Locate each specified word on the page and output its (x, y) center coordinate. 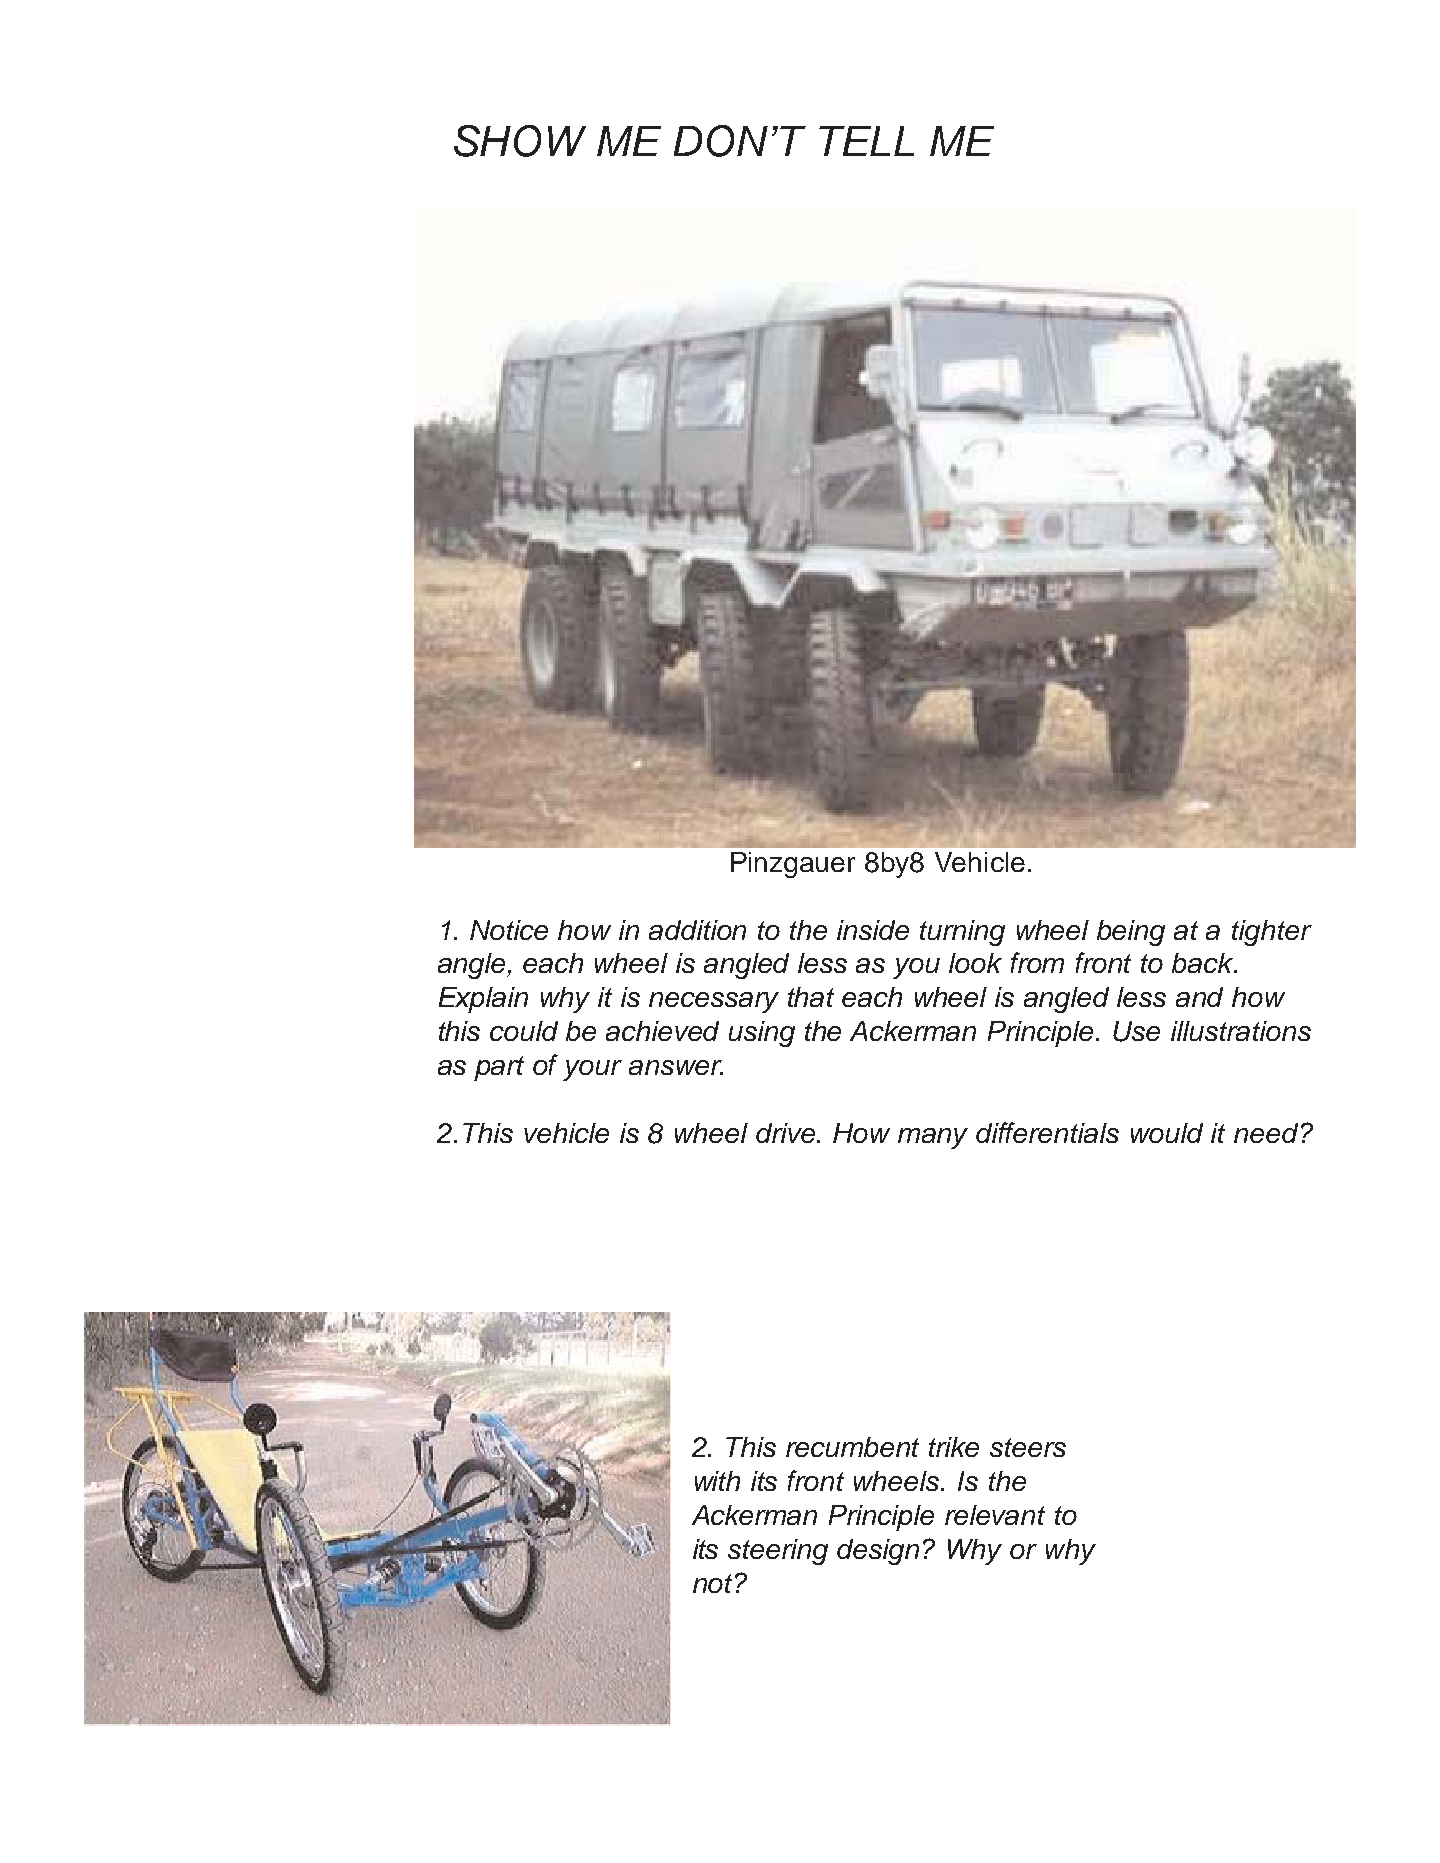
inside (873, 930)
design (878, 1552)
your (592, 1070)
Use (1136, 1031)
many (933, 1138)
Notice (509, 930)
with (717, 1481)
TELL (866, 141)
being (1131, 933)
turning (962, 933)
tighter (1272, 933)
